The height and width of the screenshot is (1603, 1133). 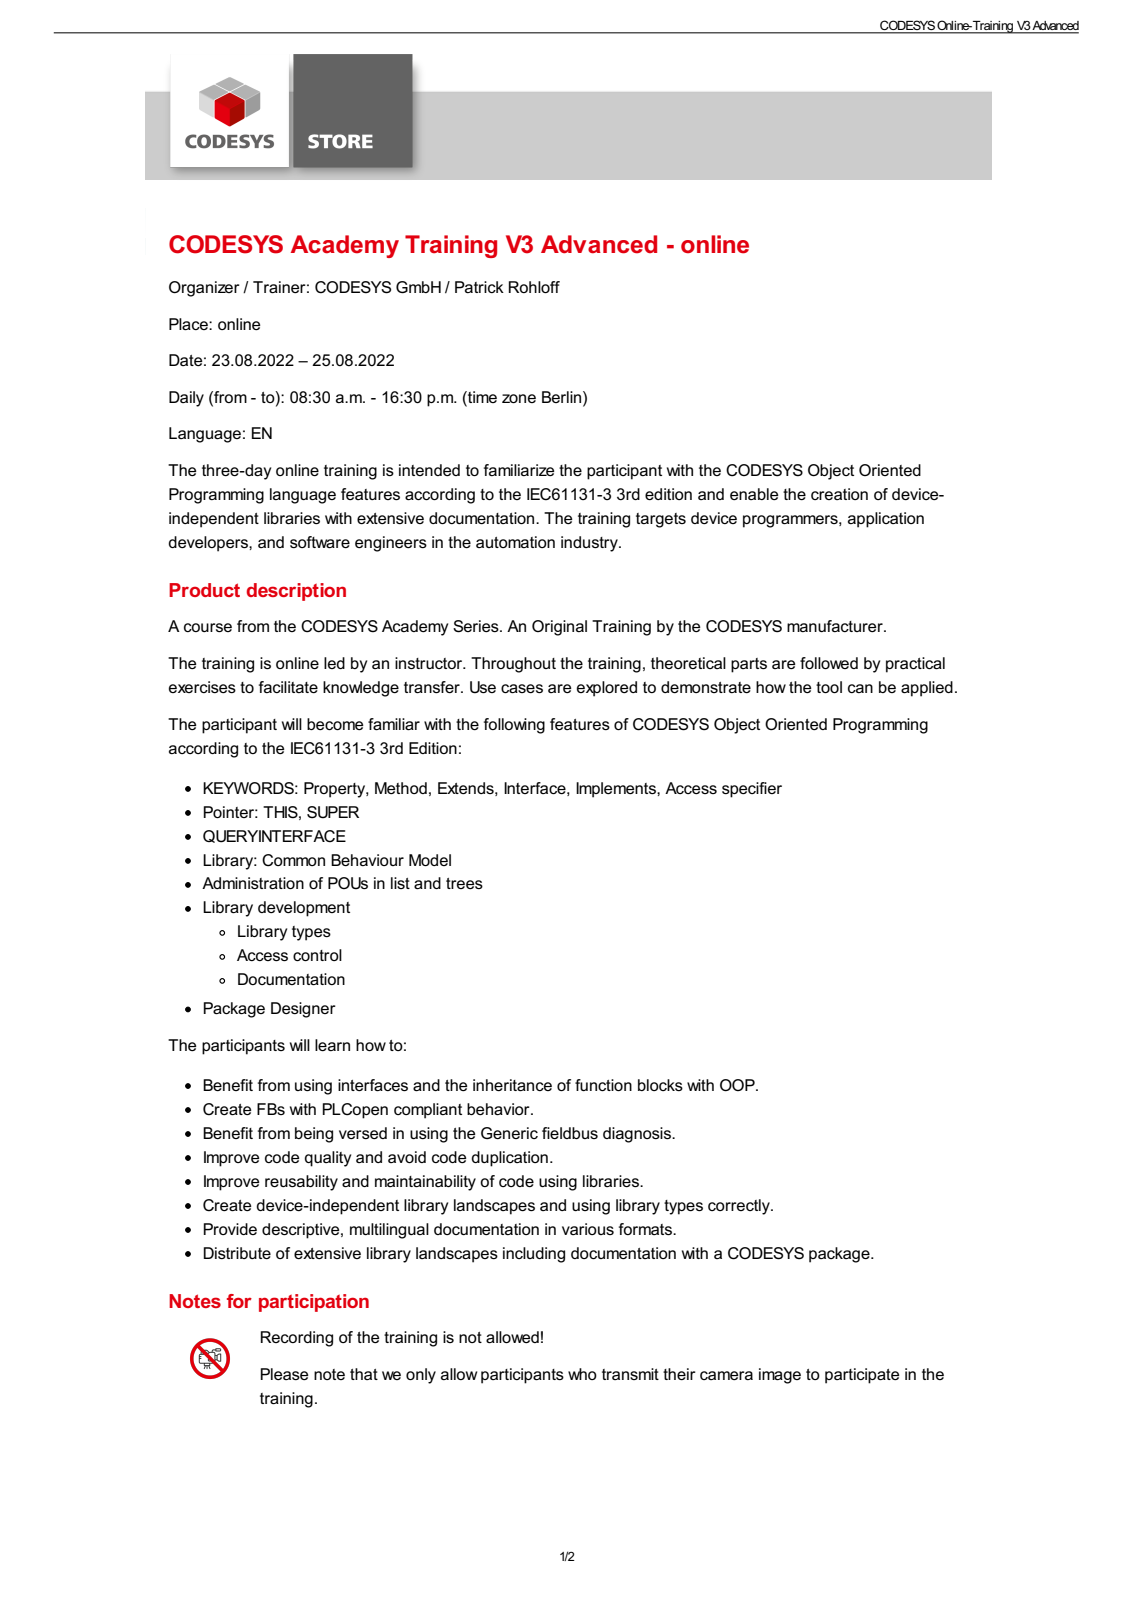 I want to click on trees, so click(x=464, y=883).
